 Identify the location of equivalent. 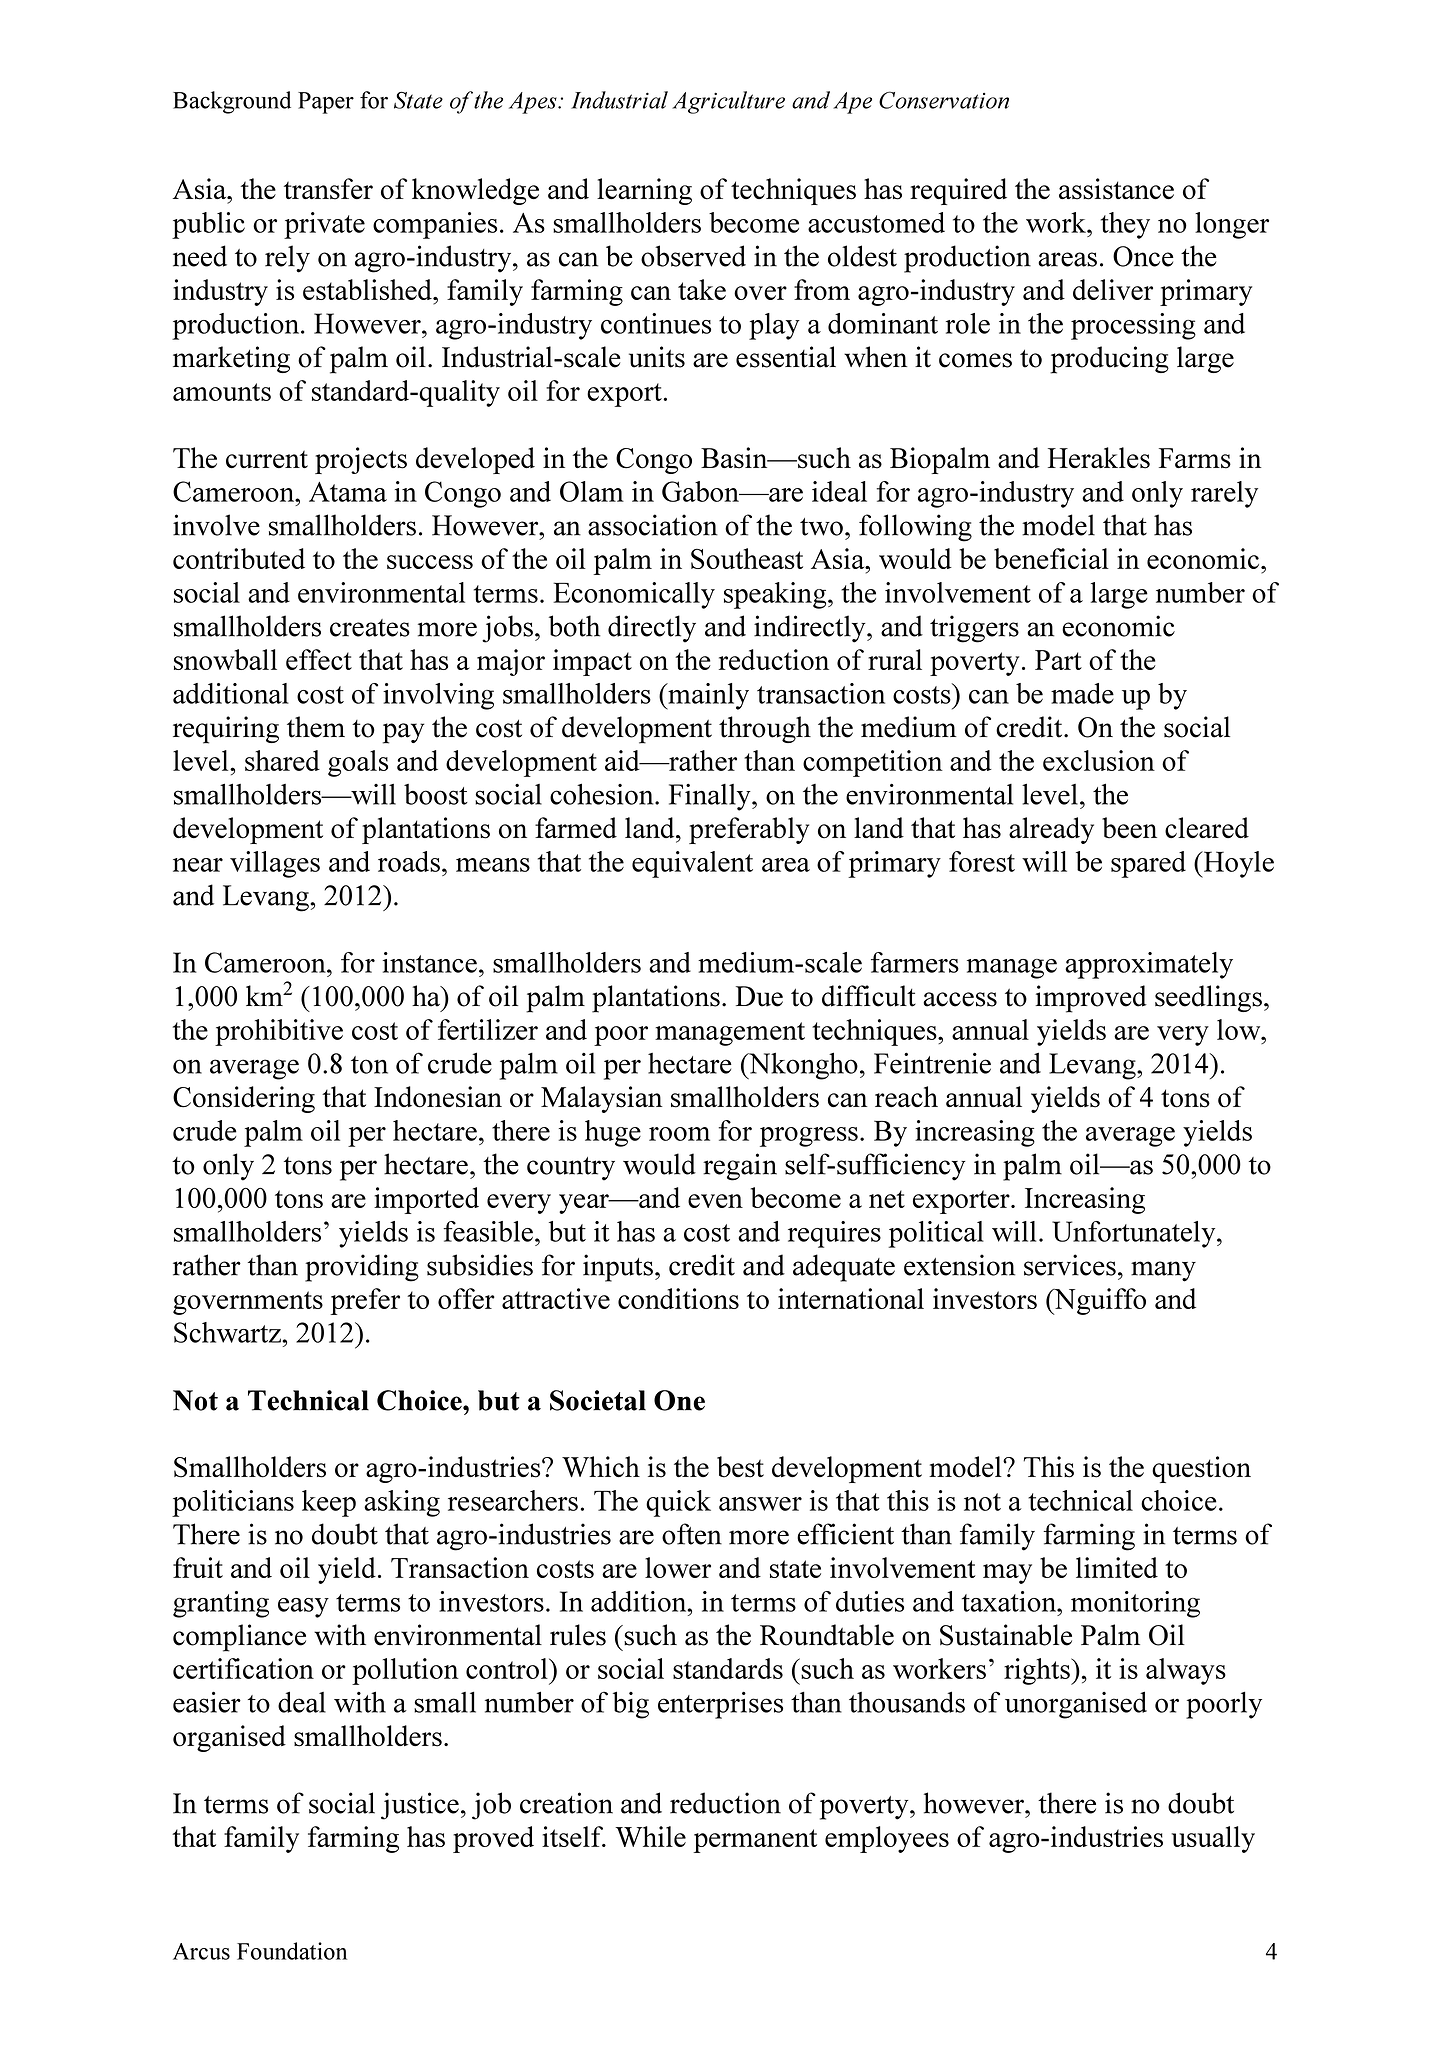
(692, 864).
